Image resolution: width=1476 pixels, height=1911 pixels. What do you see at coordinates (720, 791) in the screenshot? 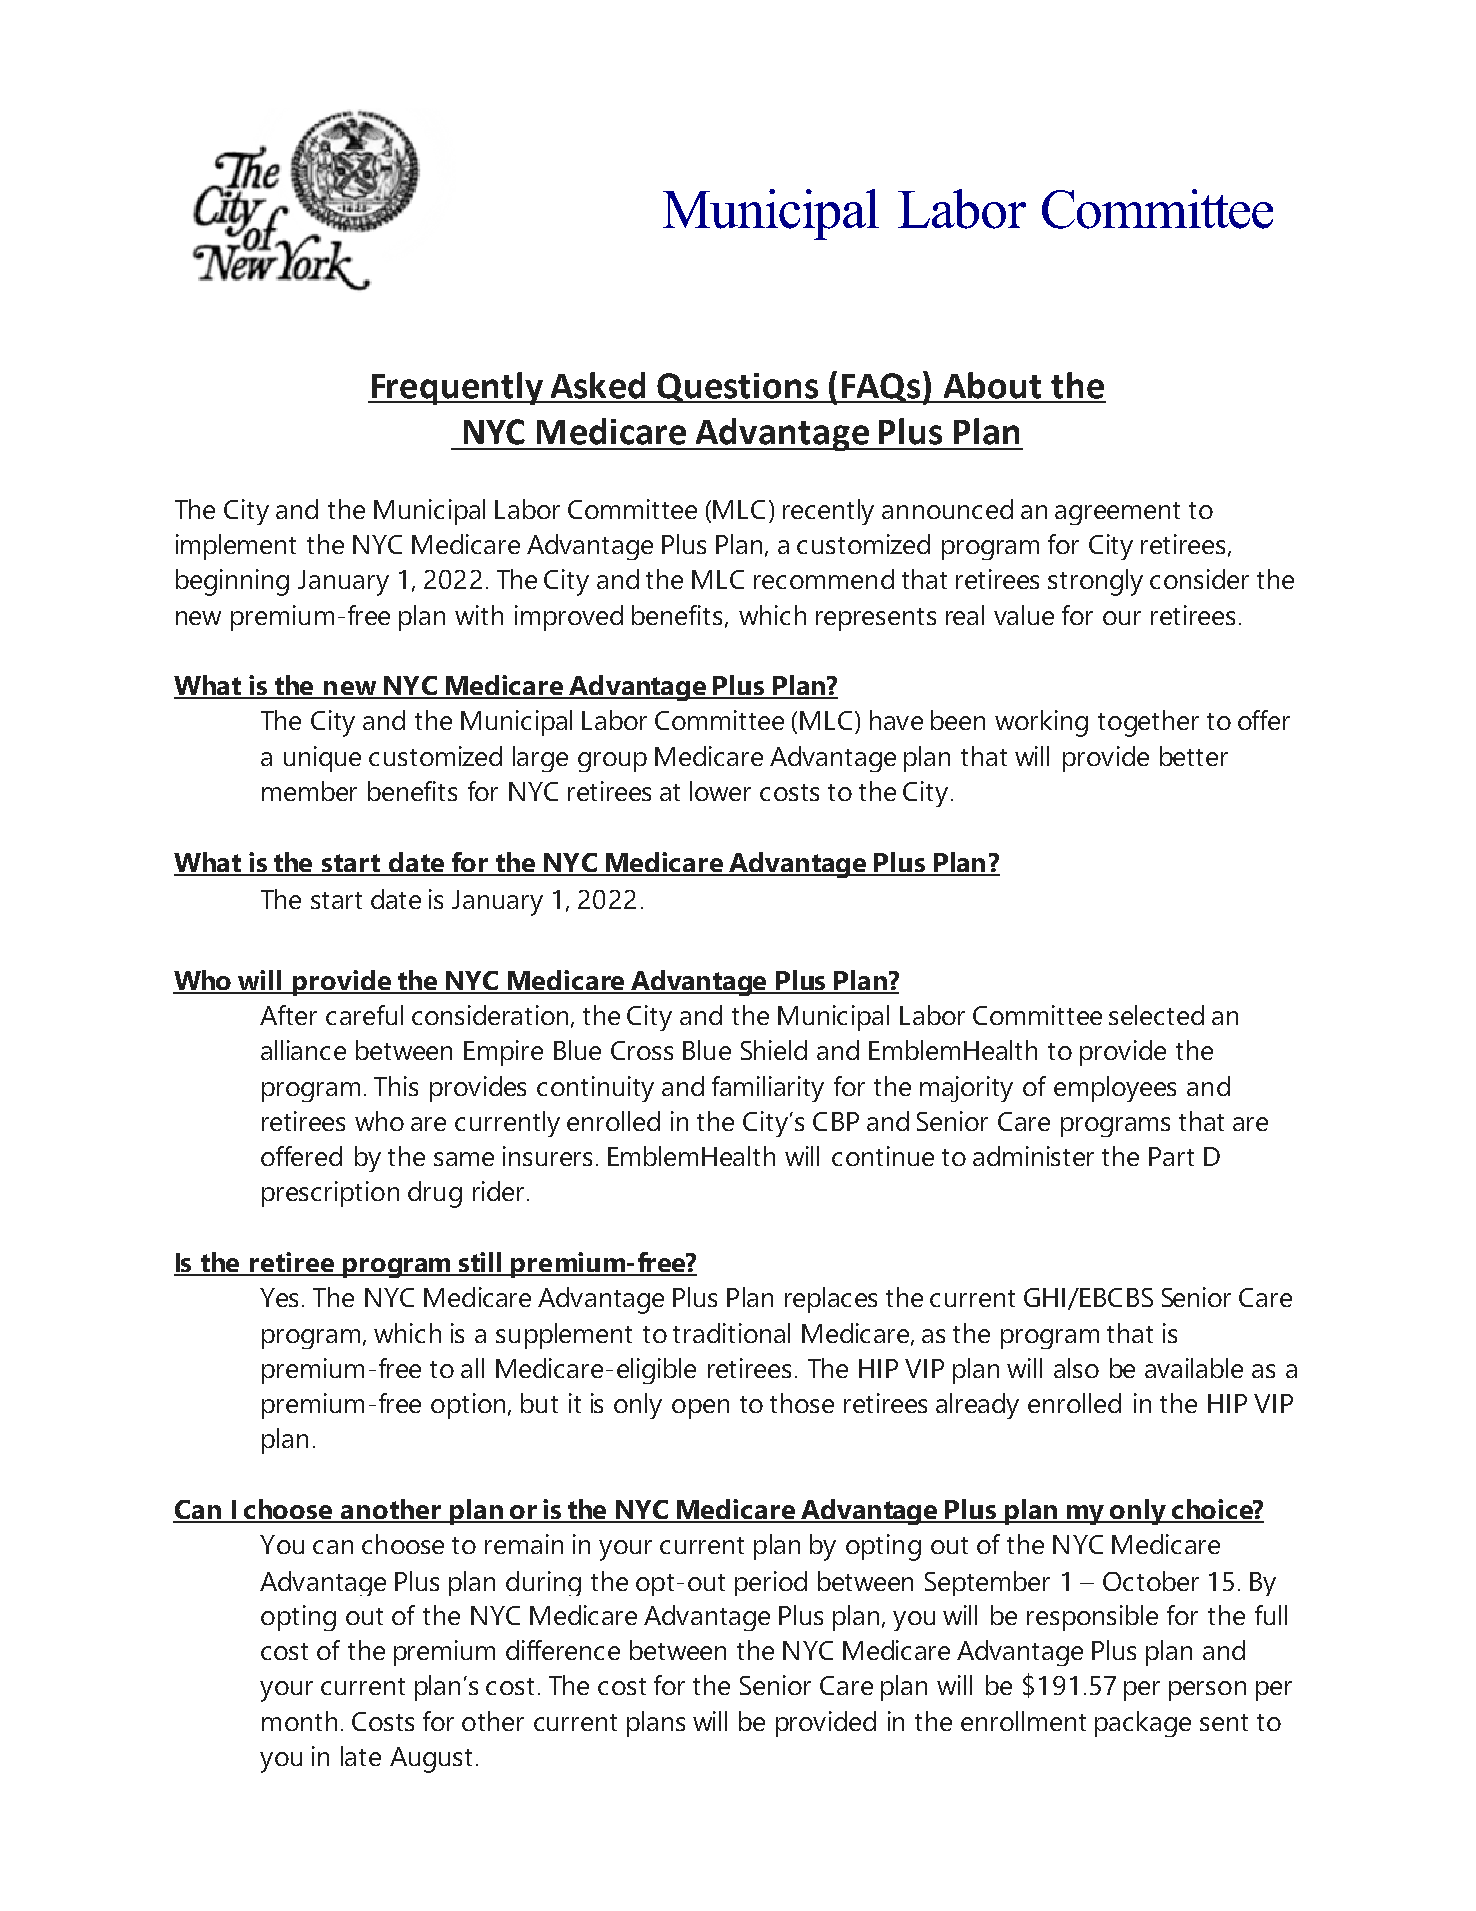
I see `lower` at bounding box center [720, 791].
